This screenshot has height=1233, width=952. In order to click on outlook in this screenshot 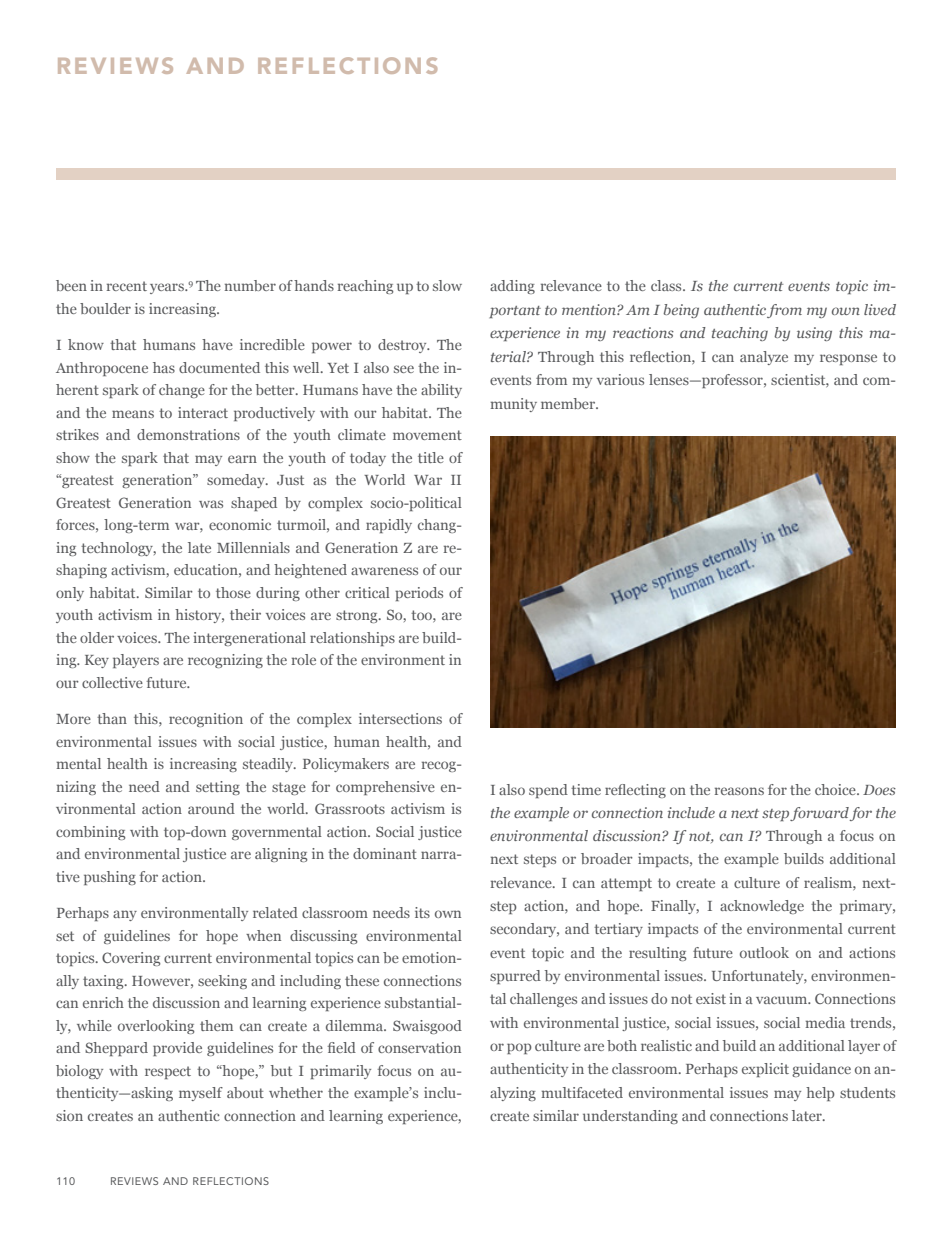, I will do `click(764, 952)`.
